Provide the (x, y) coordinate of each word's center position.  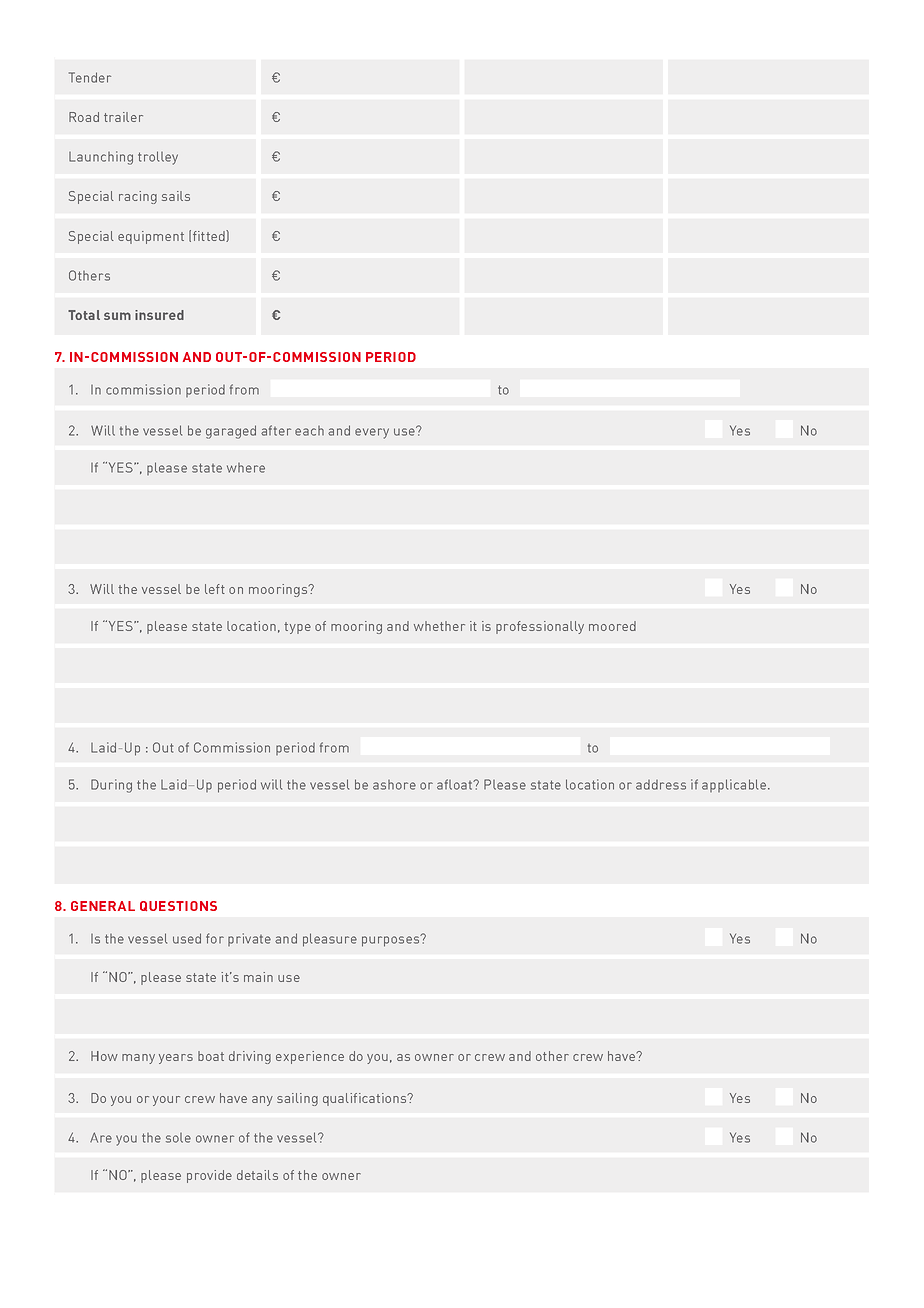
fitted (210, 236)
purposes (392, 940)
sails (176, 196)
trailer (123, 117)
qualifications (366, 1099)
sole (178, 1138)
